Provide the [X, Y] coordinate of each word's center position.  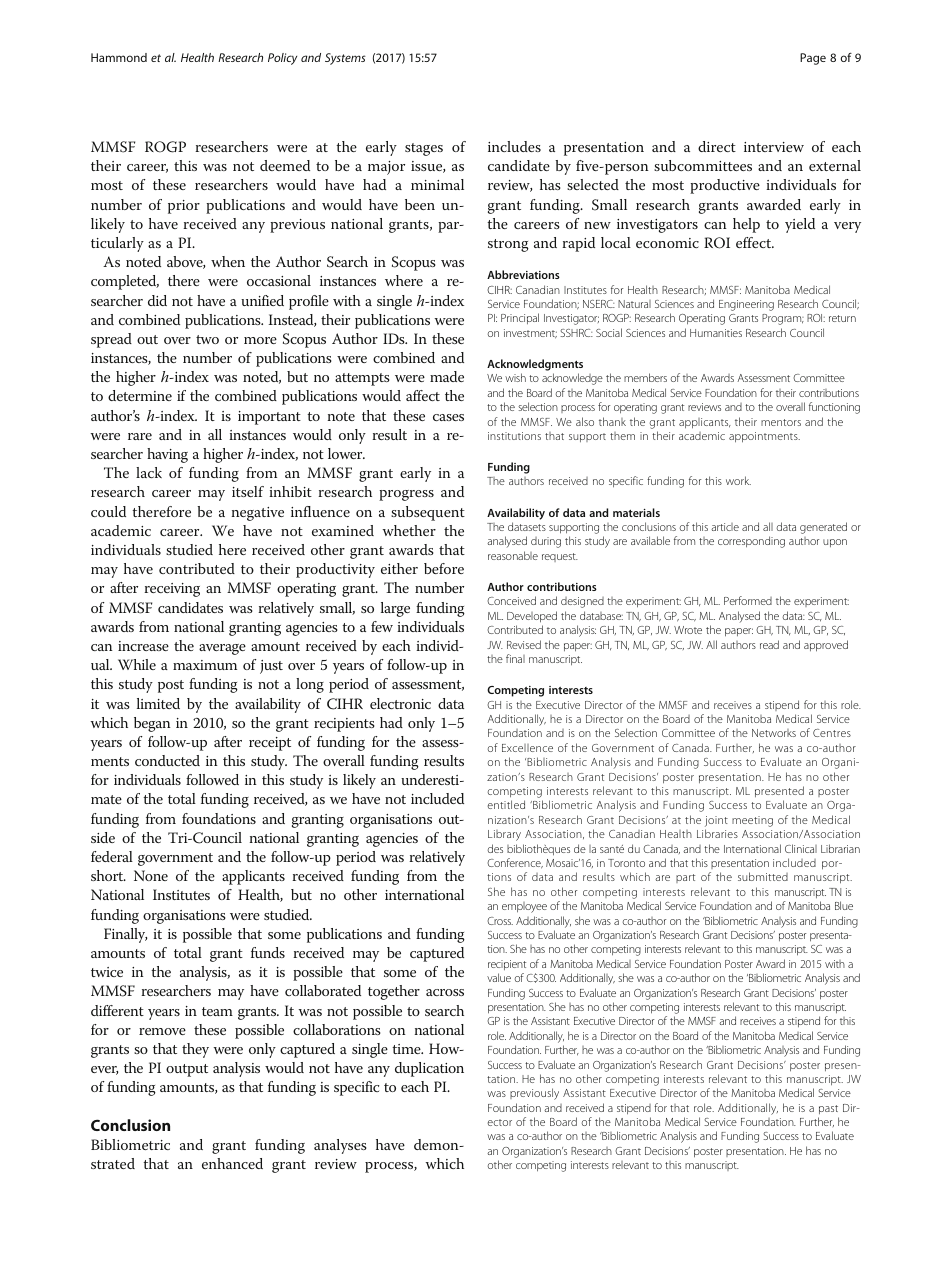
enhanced [232, 1163]
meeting [752, 821]
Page [813, 59]
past [828, 1109]
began [152, 724]
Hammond [119, 57]
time [407, 1049]
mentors [781, 422]
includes [514, 146]
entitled [506, 804]
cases [448, 417]
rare [140, 436]
